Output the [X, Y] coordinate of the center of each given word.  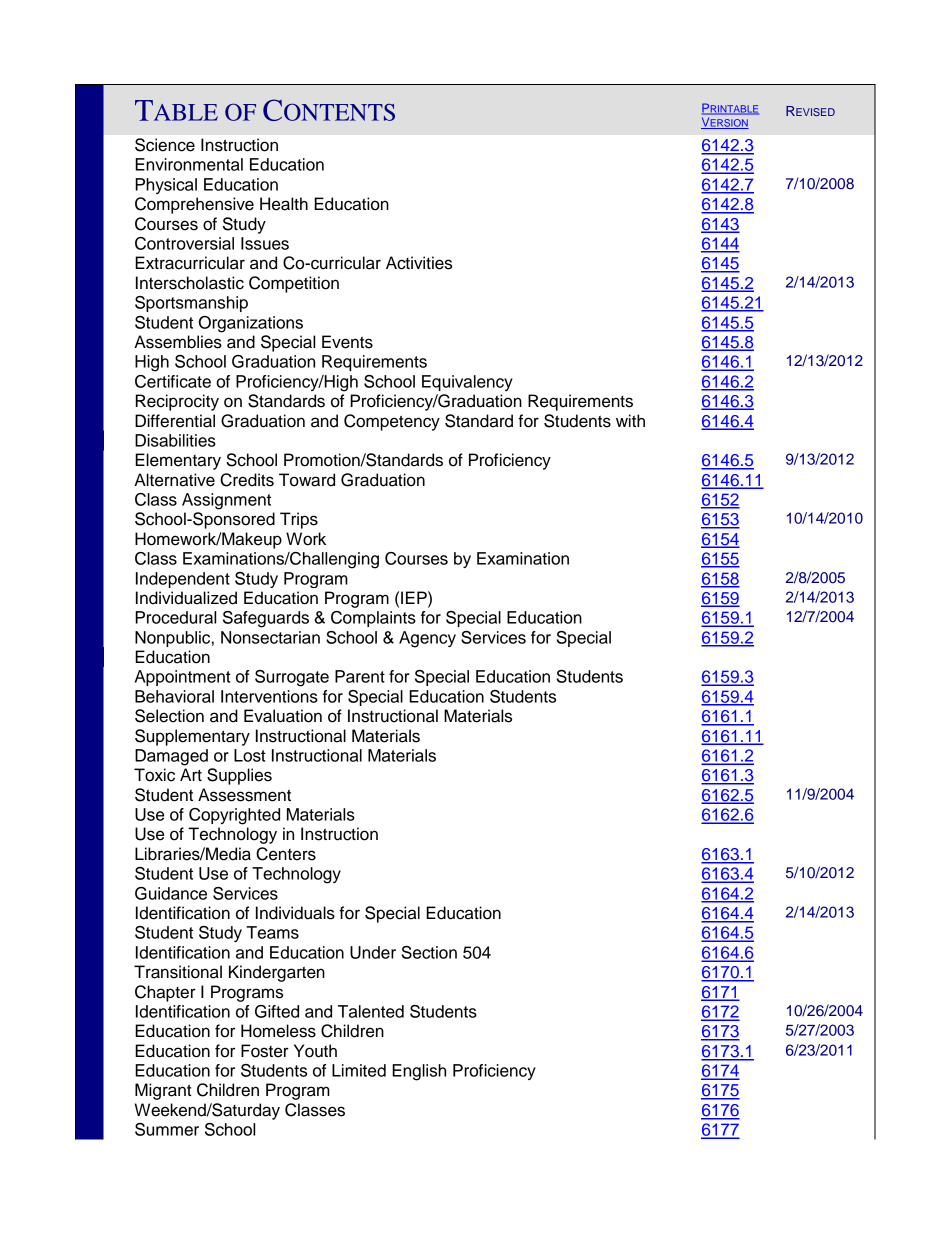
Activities [419, 263]
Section [429, 952]
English [419, 1072]
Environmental [189, 164]
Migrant [163, 1091]
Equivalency [467, 383]
